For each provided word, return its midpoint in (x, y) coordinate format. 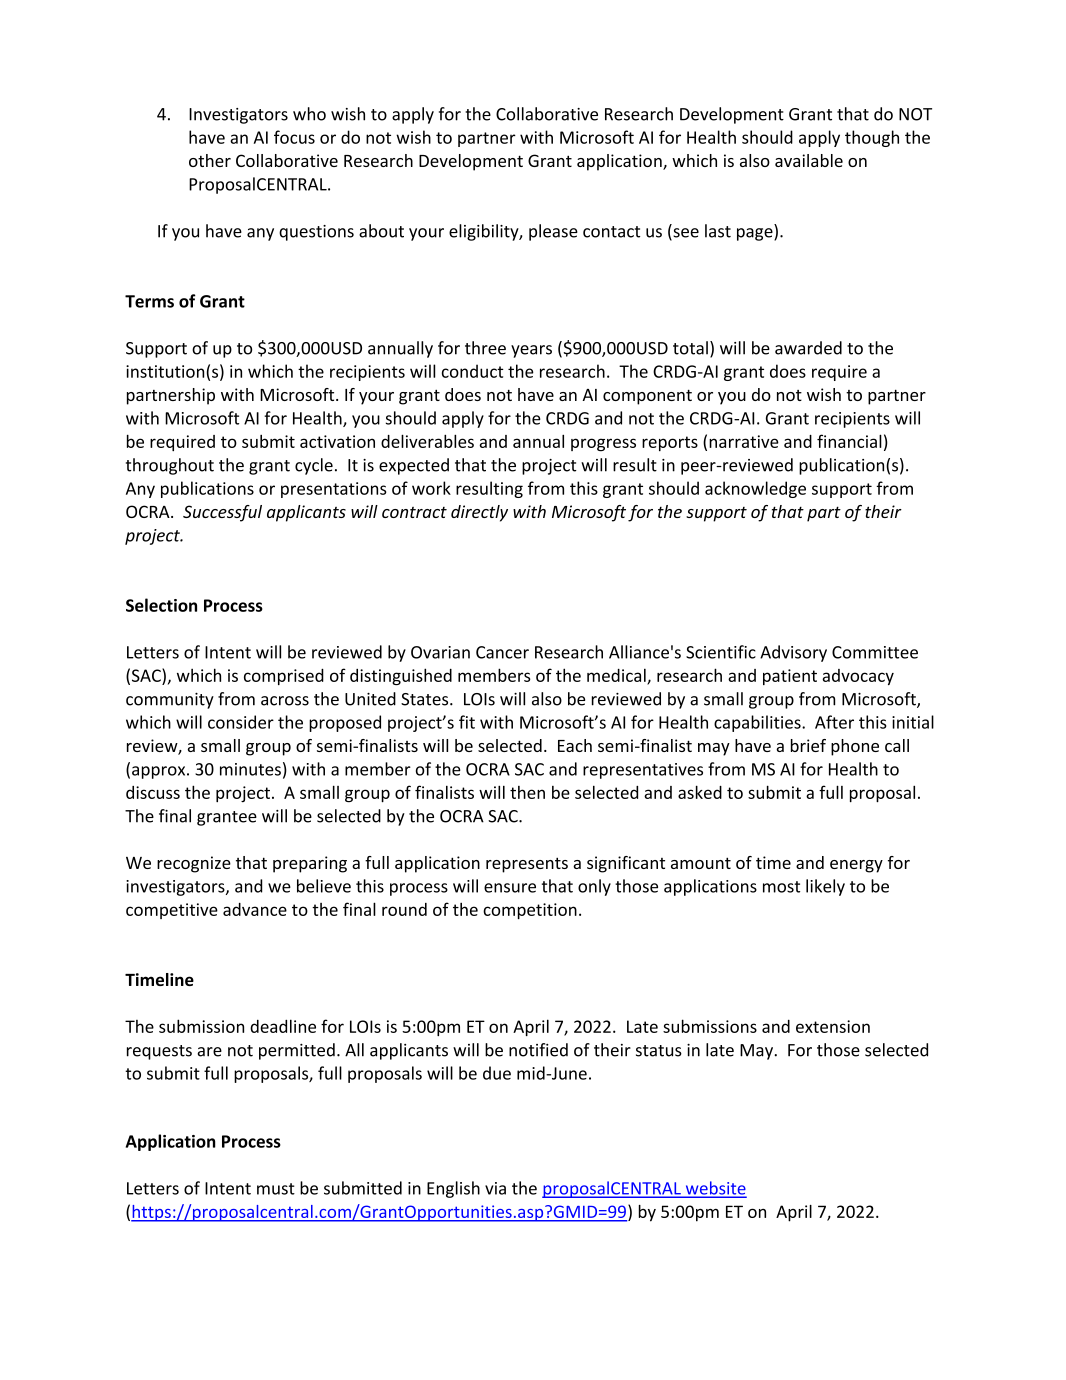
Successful (222, 513)
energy (856, 866)
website (715, 1189)
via (495, 1188)
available (809, 160)
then (527, 792)
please (553, 232)
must (276, 1189)
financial (849, 441)
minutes (250, 769)
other (210, 160)
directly (479, 513)
